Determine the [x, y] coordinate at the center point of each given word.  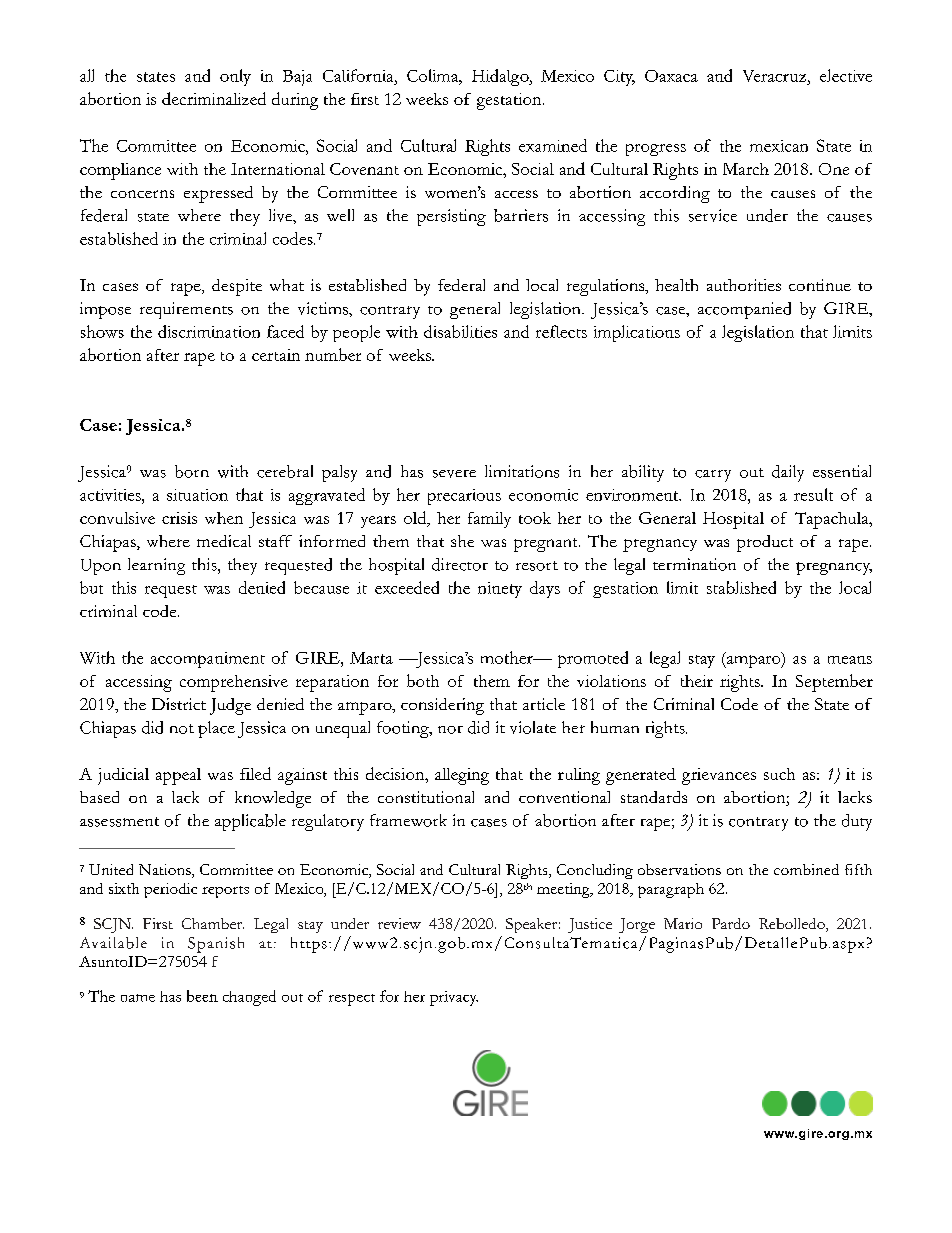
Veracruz [774, 76]
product [765, 543]
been [202, 996]
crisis [179, 518]
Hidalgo [501, 77]
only [235, 77]
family [489, 520]
